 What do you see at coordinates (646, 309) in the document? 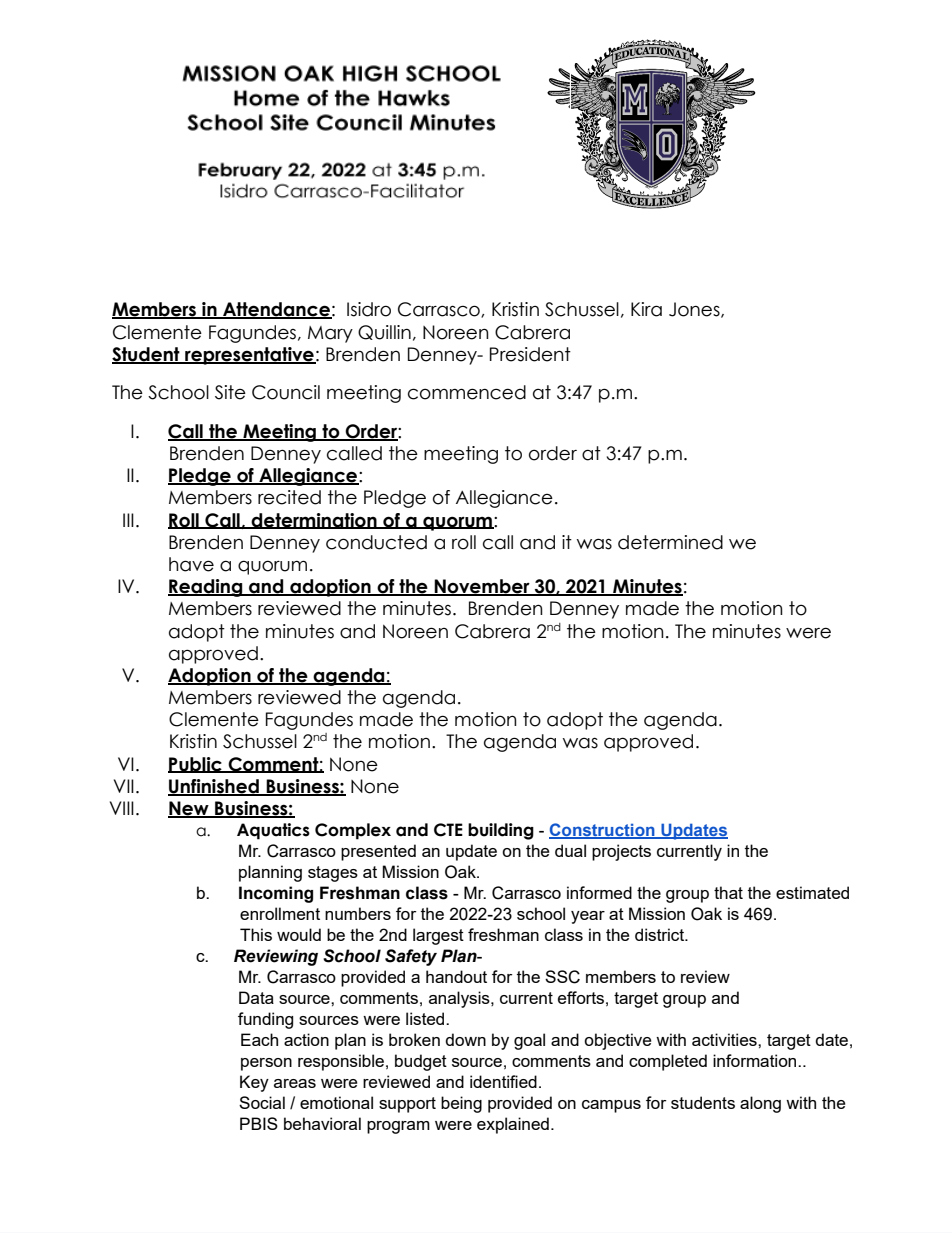
I see `Kira` at bounding box center [646, 309].
